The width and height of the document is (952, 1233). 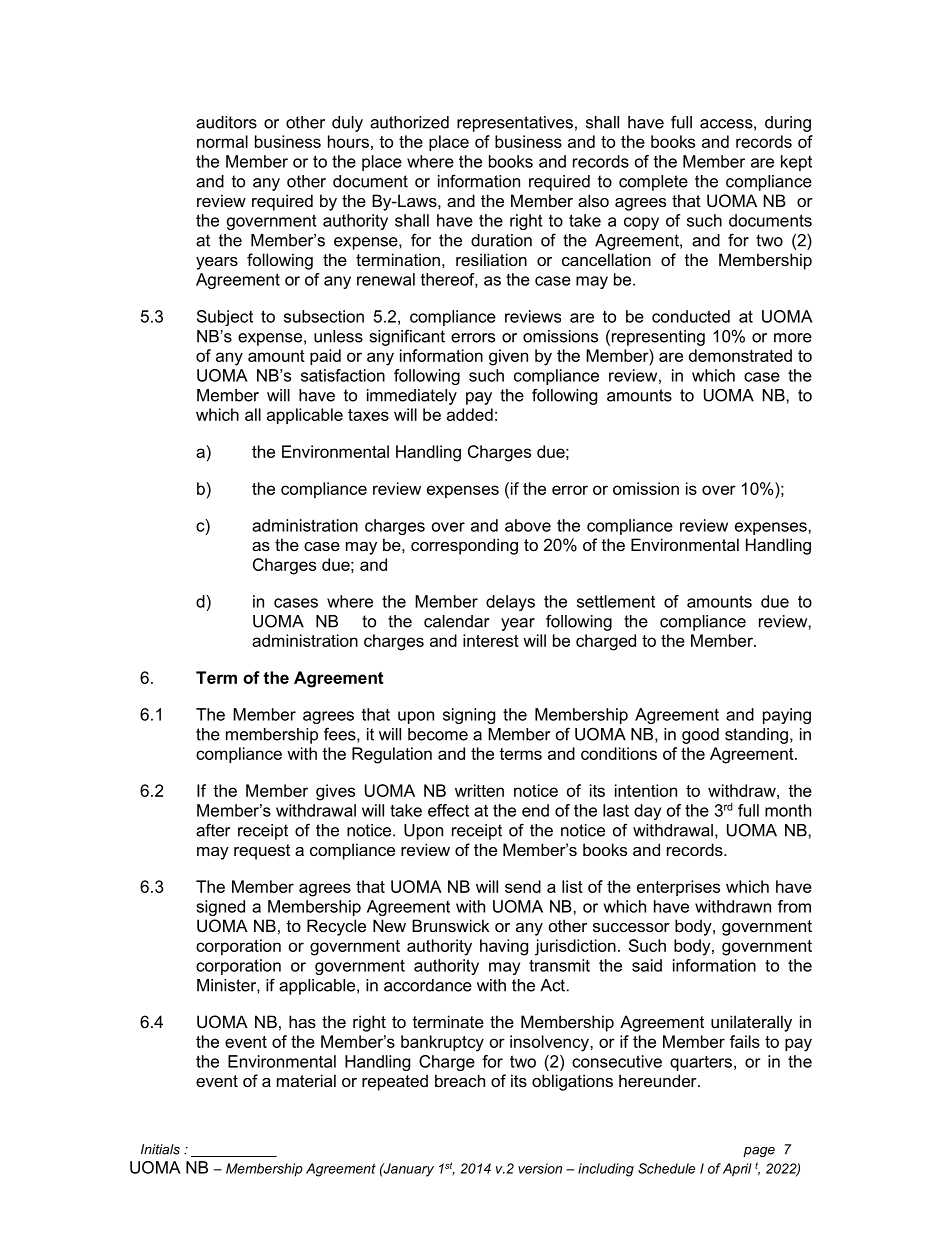 What do you see at coordinates (470, 414) in the document?
I see `added` at bounding box center [470, 414].
